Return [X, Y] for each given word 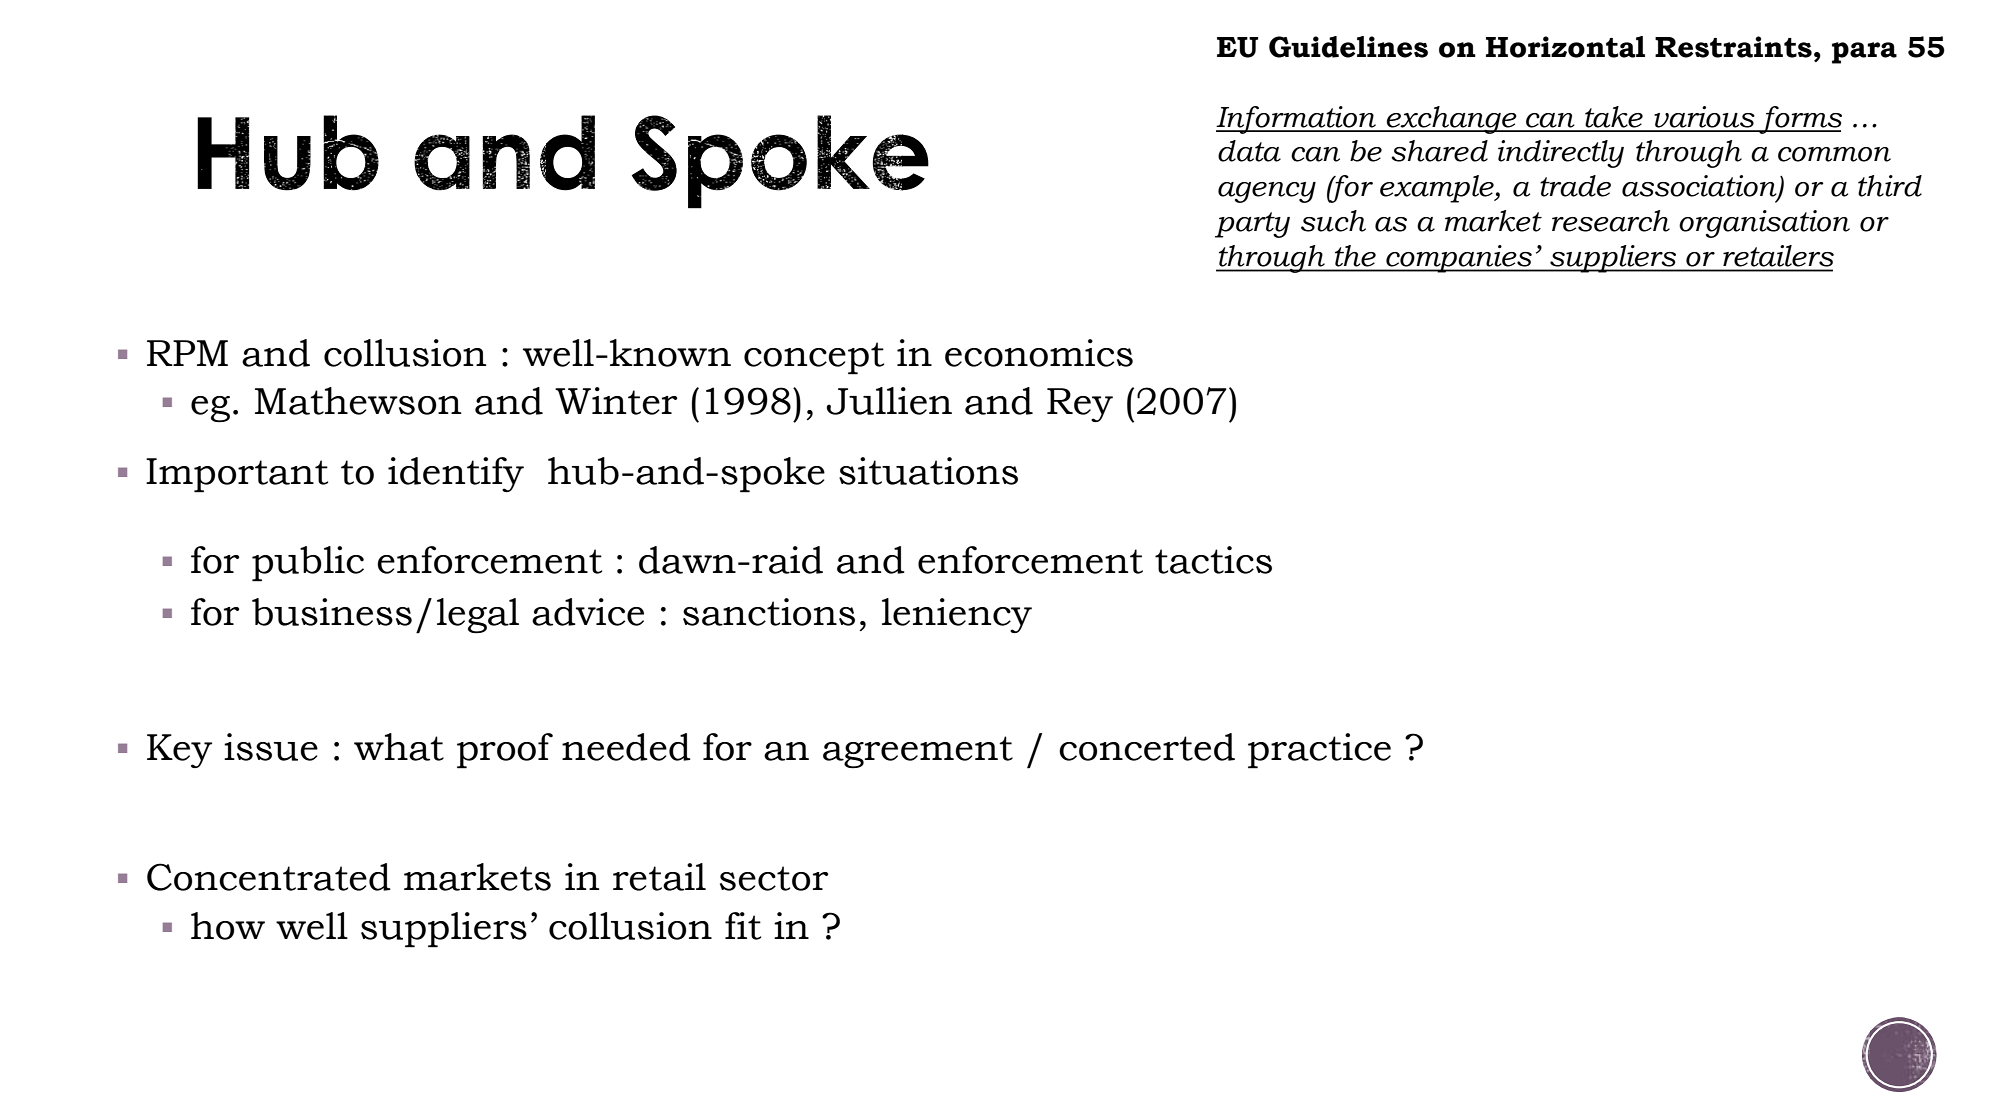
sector [774, 878]
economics [1039, 353]
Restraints [1733, 47]
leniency [957, 615]
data [1249, 151]
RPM [187, 353]
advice [588, 612]
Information [1297, 120]
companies [1459, 259]
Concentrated [269, 877]
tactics [1213, 560]
